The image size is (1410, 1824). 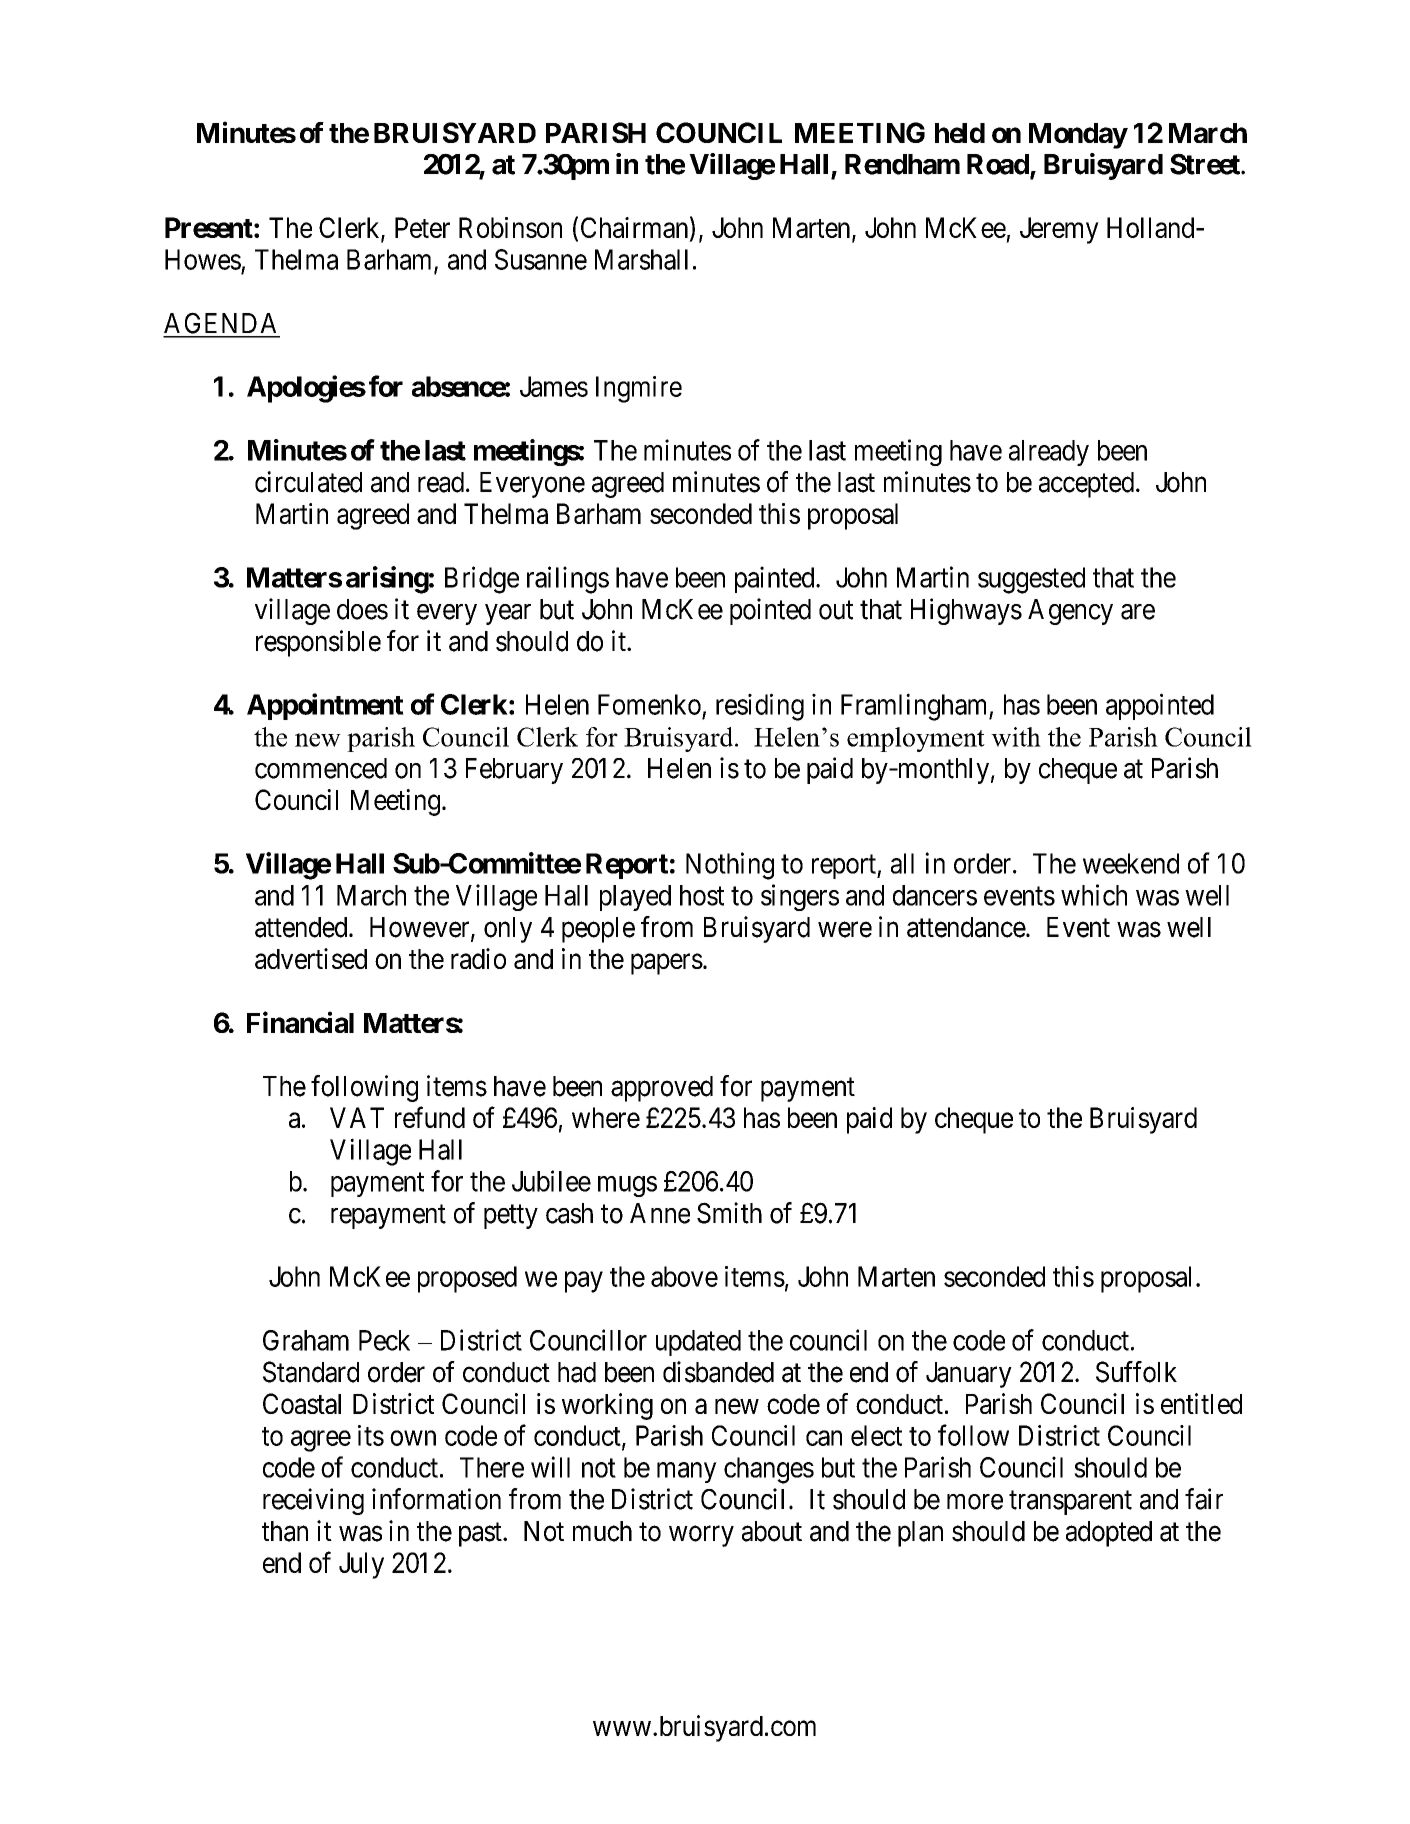 I want to click on Peter, so click(x=422, y=227).
